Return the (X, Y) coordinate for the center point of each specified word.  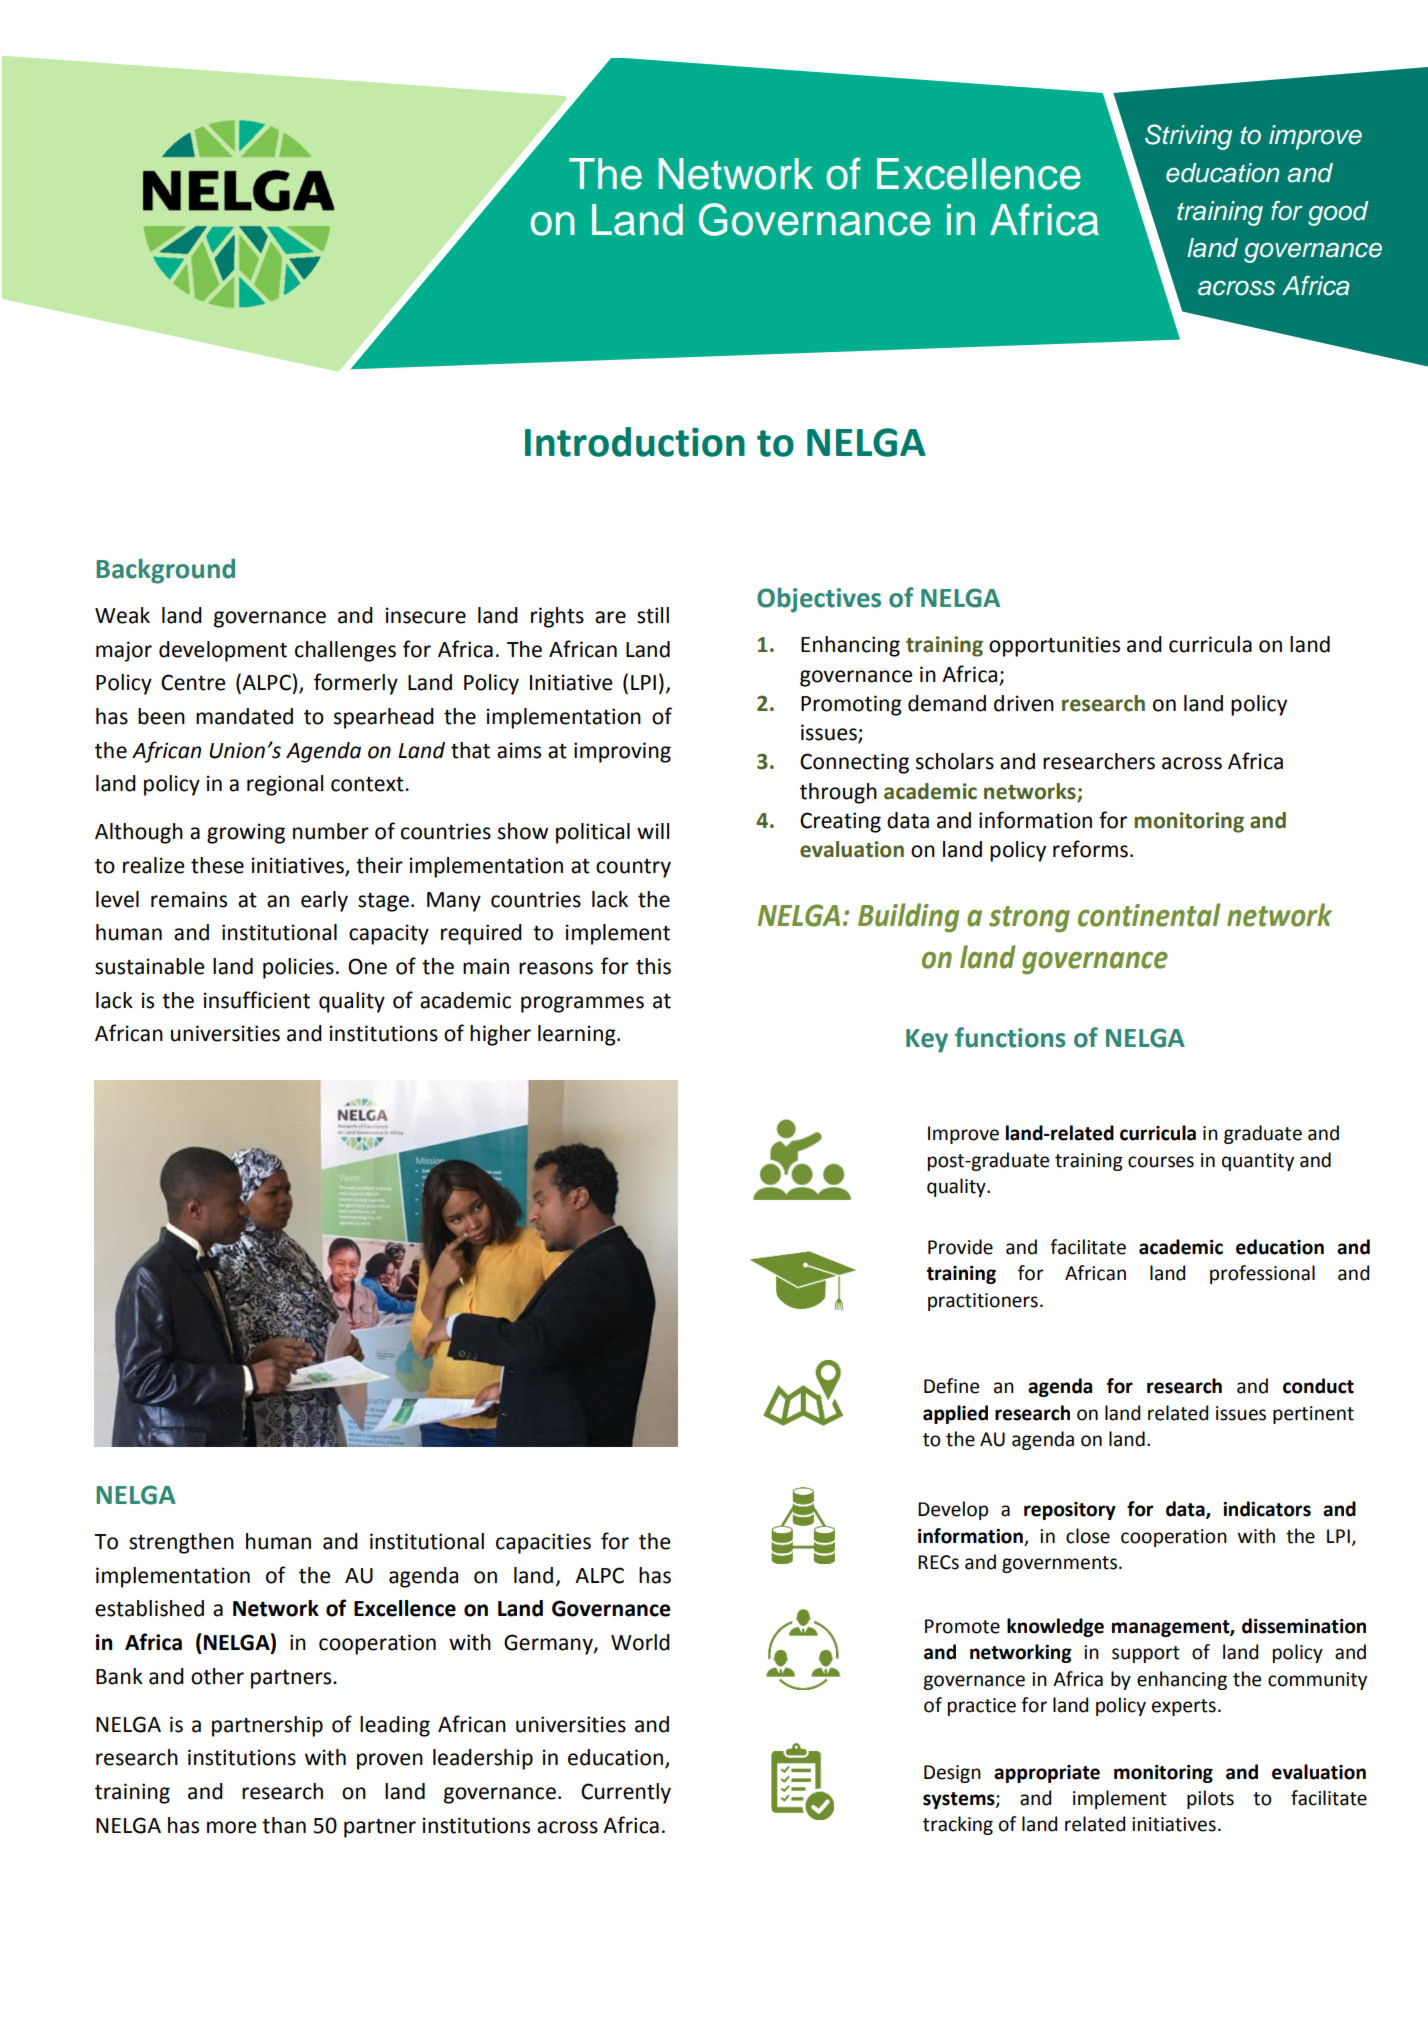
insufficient (257, 1000)
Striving (1188, 137)
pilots (1210, 1799)
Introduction (635, 442)
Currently (626, 1793)
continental (1149, 915)
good (1338, 213)
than (284, 1825)
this (653, 966)
